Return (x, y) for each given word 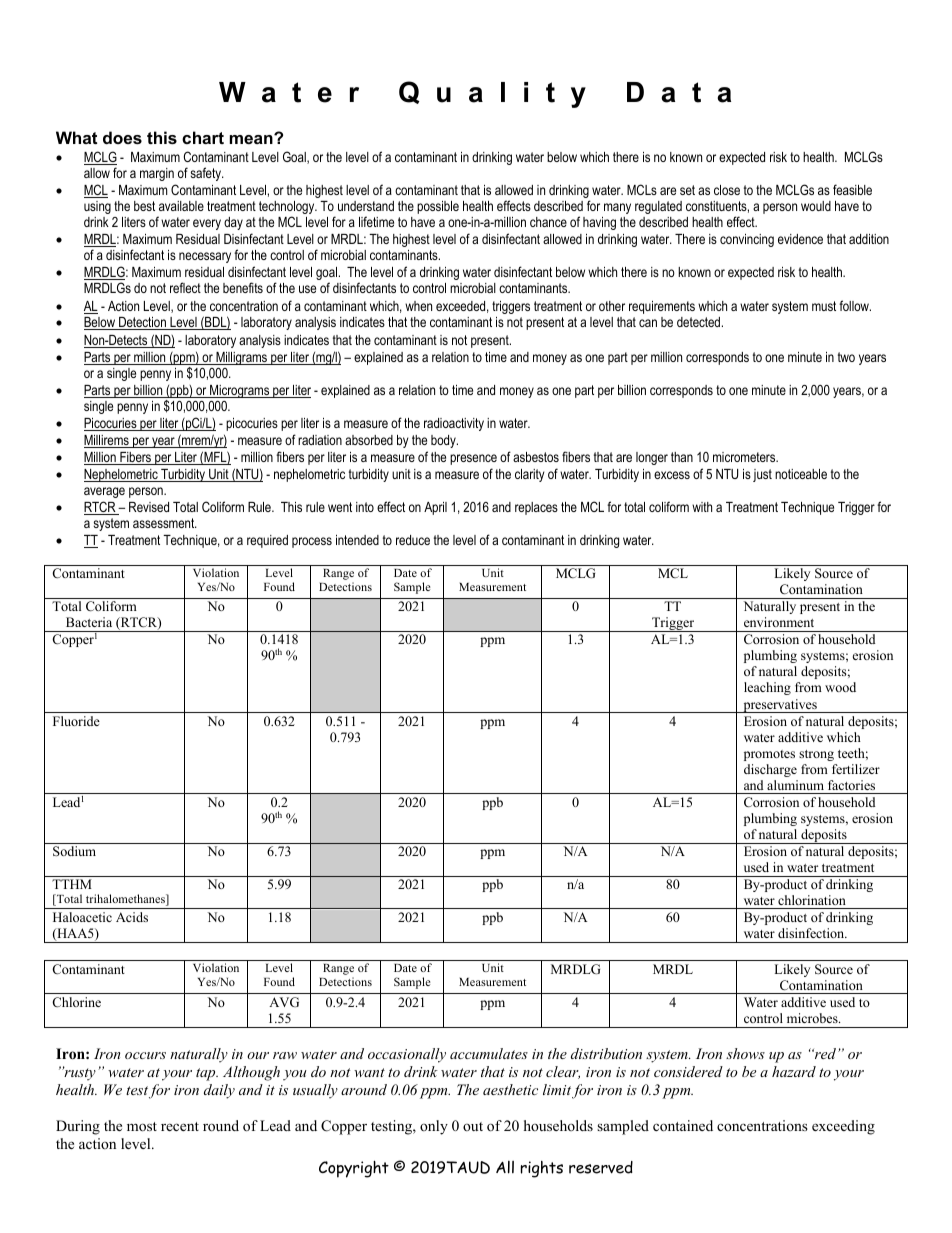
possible (438, 207)
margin (157, 174)
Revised (149, 507)
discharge (770, 770)
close (727, 190)
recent (180, 1126)
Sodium (74, 851)
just (762, 475)
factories (851, 785)
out (473, 1126)
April (435, 508)
